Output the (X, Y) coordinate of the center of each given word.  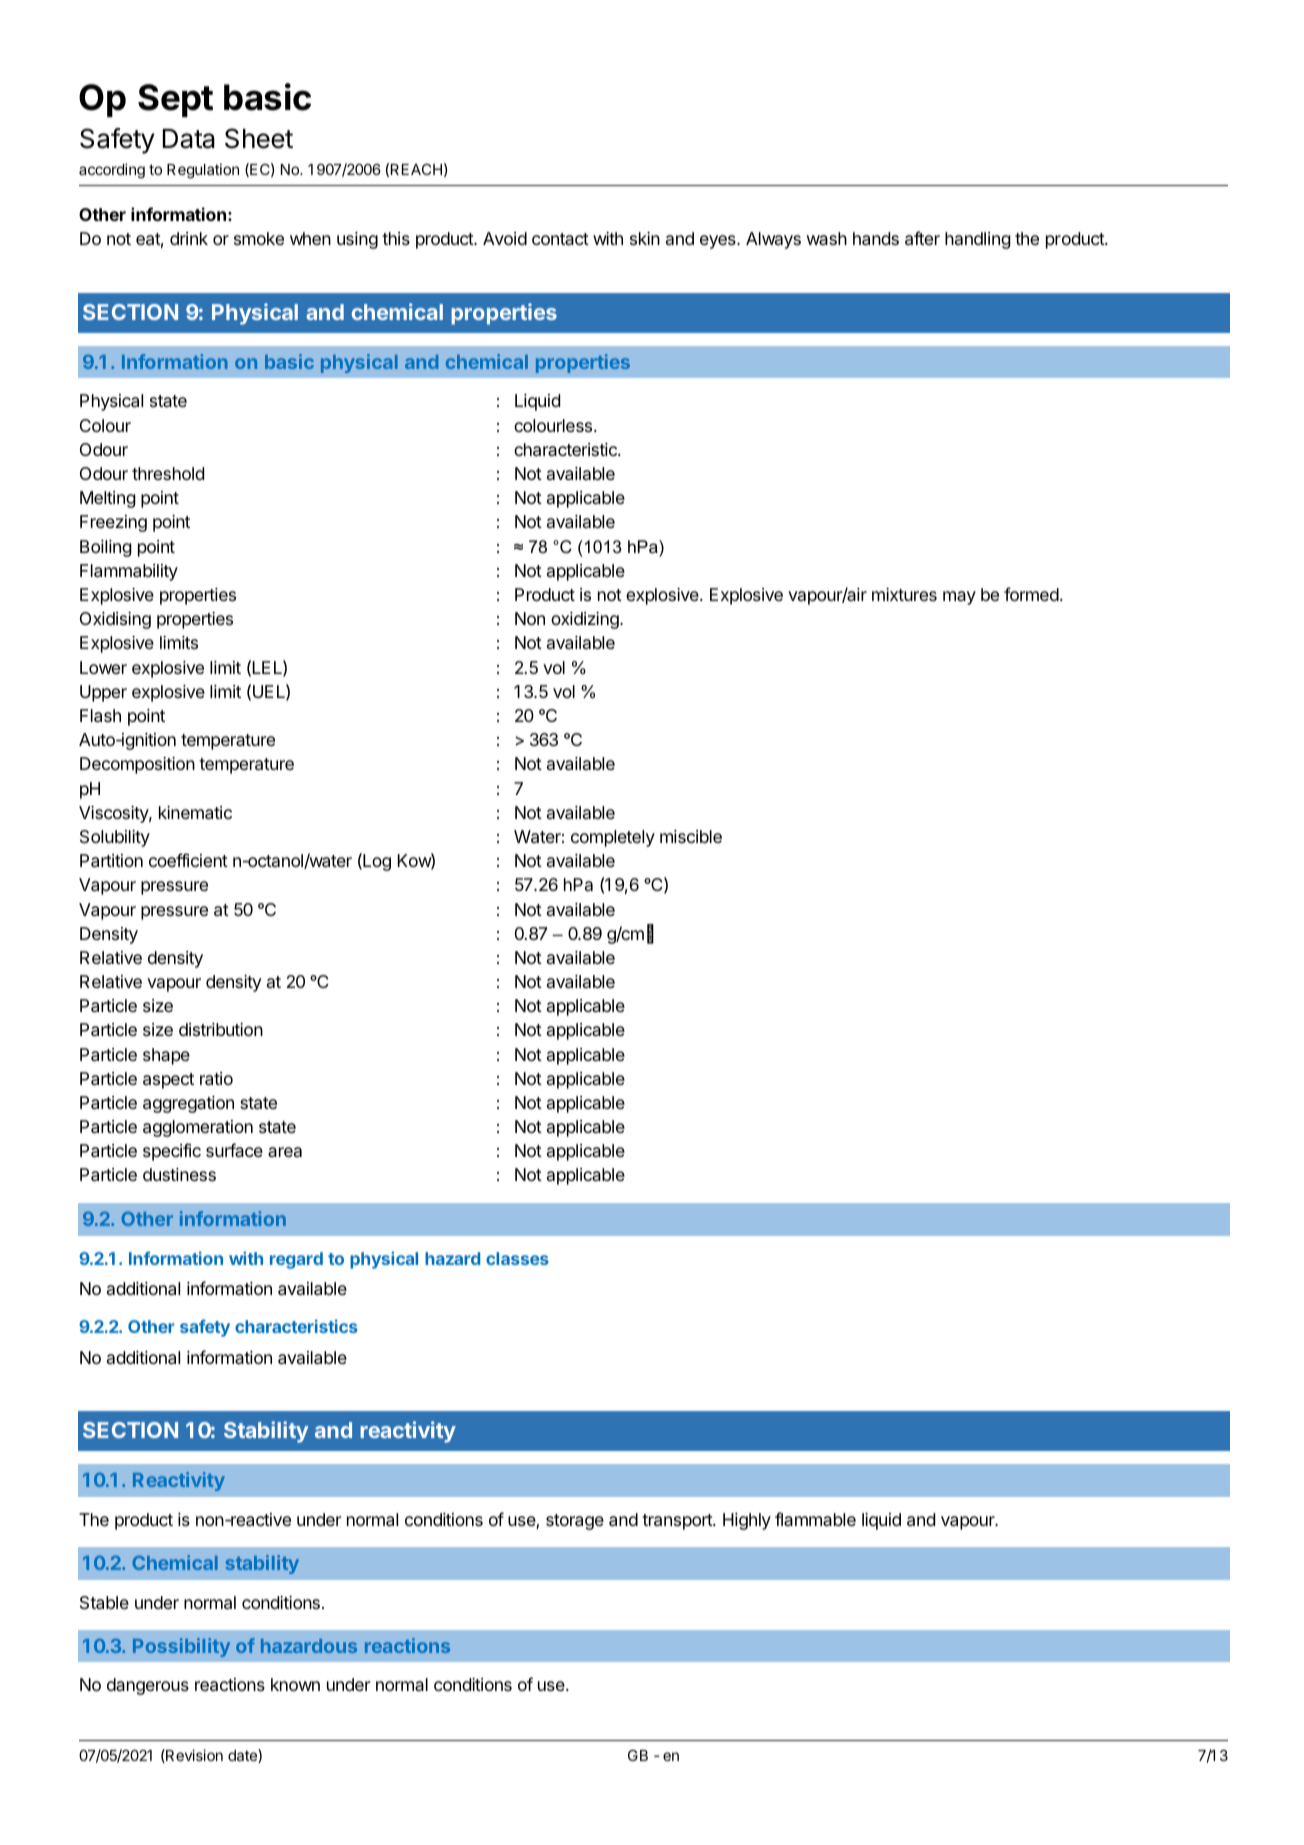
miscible (691, 836)
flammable (815, 1519)
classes (517, 1258)
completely (613, 838)
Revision (193, 1756)
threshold (168, 473)
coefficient (188, 860)
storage (575, 1522)
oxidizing (586, 620)
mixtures (904, 594)
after (922, 238)
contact (560, 239)
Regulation (203, 171)
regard (296, 1260)
